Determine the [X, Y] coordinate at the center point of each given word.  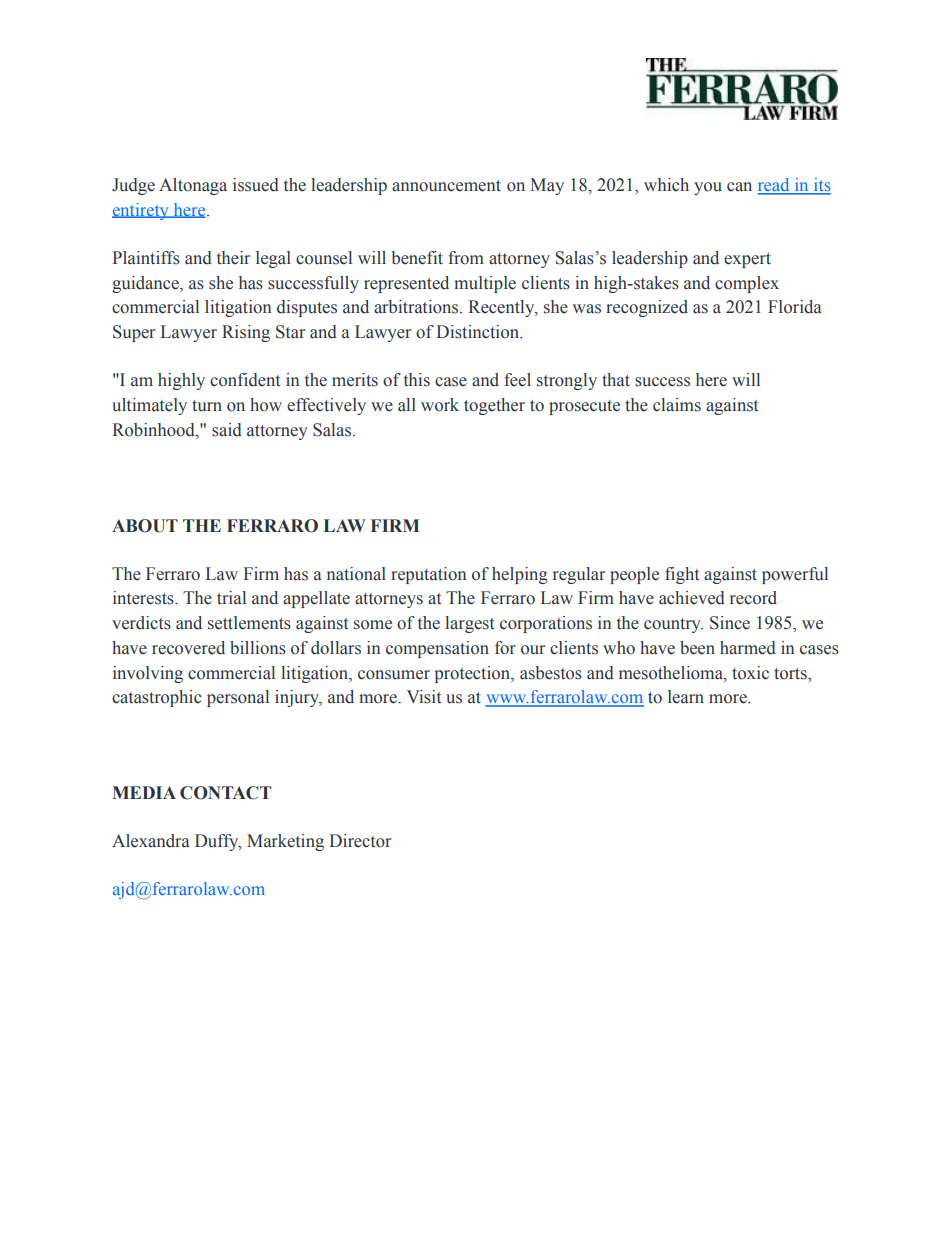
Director [360, 841]
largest [469, 624]
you [708, 188]
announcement [446, 186]
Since [730, 623]
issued [256, 185]
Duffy [218, 842]
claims [677, 405]
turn [207, 405]
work [440, 405]
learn [686, 697]
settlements [249, 623]
